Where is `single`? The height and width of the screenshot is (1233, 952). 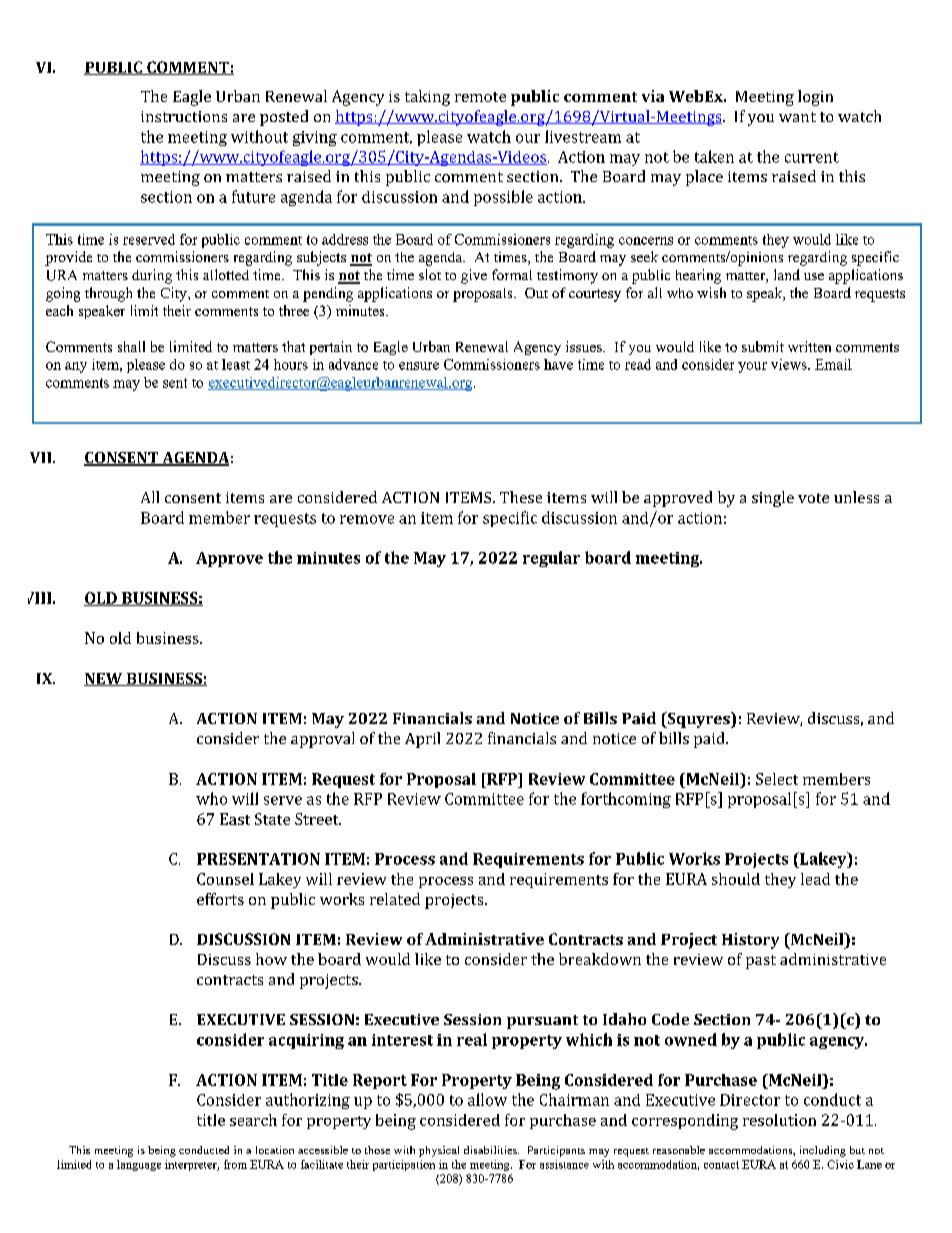
single is located at coordinates (773, 499).
